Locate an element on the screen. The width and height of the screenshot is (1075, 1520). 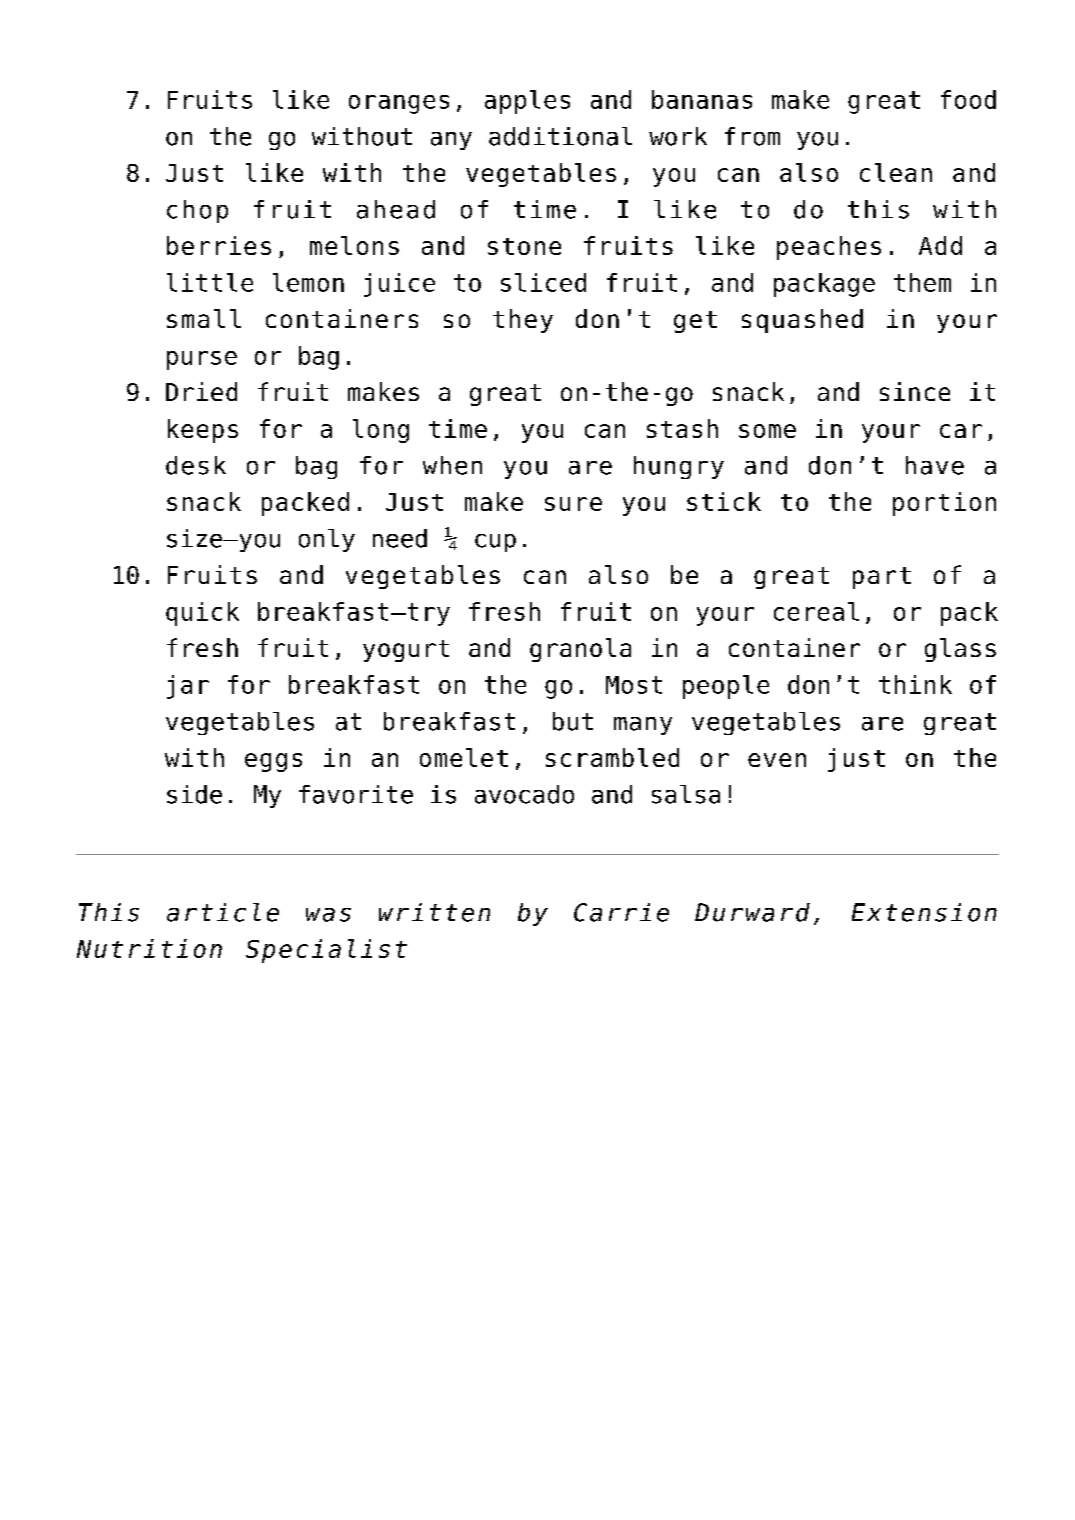
clean is located at coordinates (896, 172).
